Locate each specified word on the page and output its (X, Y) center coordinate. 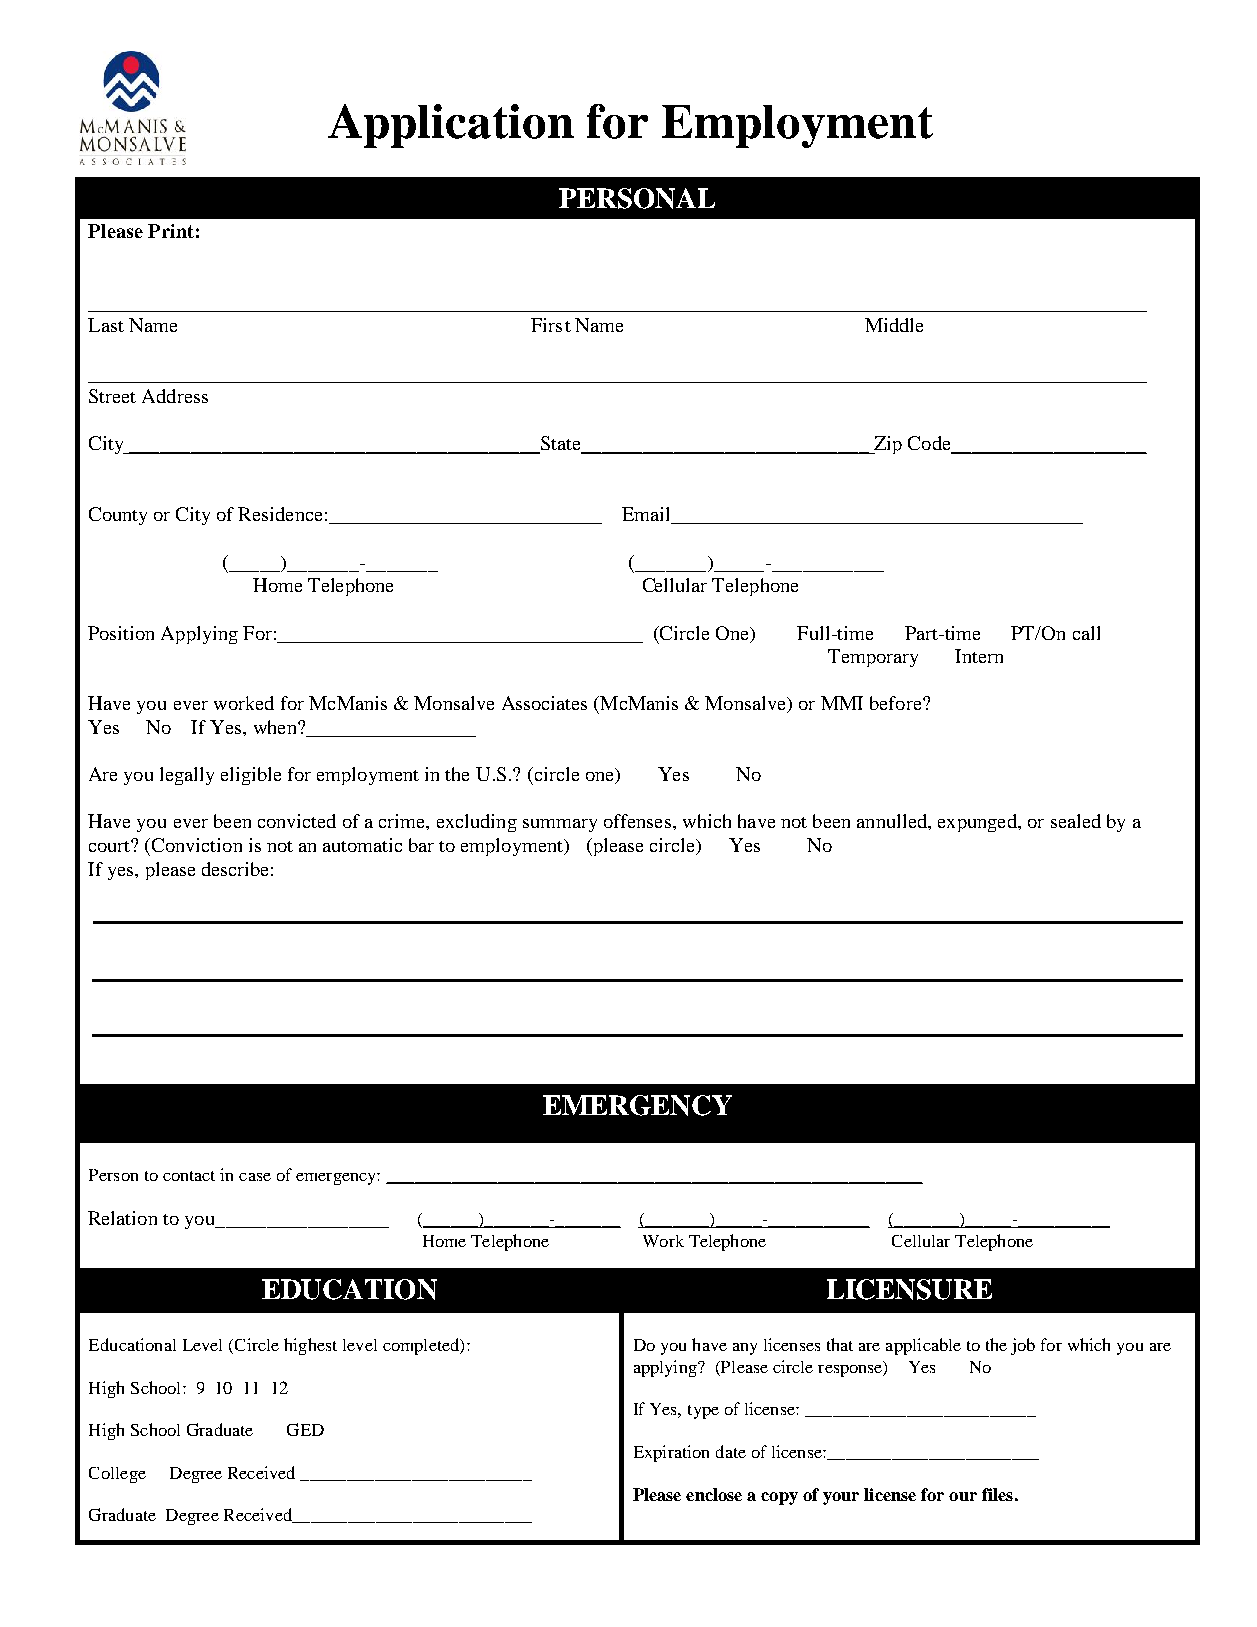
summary (560, 825)
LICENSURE (909, 1289)
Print (171, 231)
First (551, 325)
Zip (887, 445)
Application (451, 126)
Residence (280, 514)
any (745, 1349)
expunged (978, 823)
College (117, 1475)
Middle (894, 325)
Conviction (197, 845)
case (255, 1177)
